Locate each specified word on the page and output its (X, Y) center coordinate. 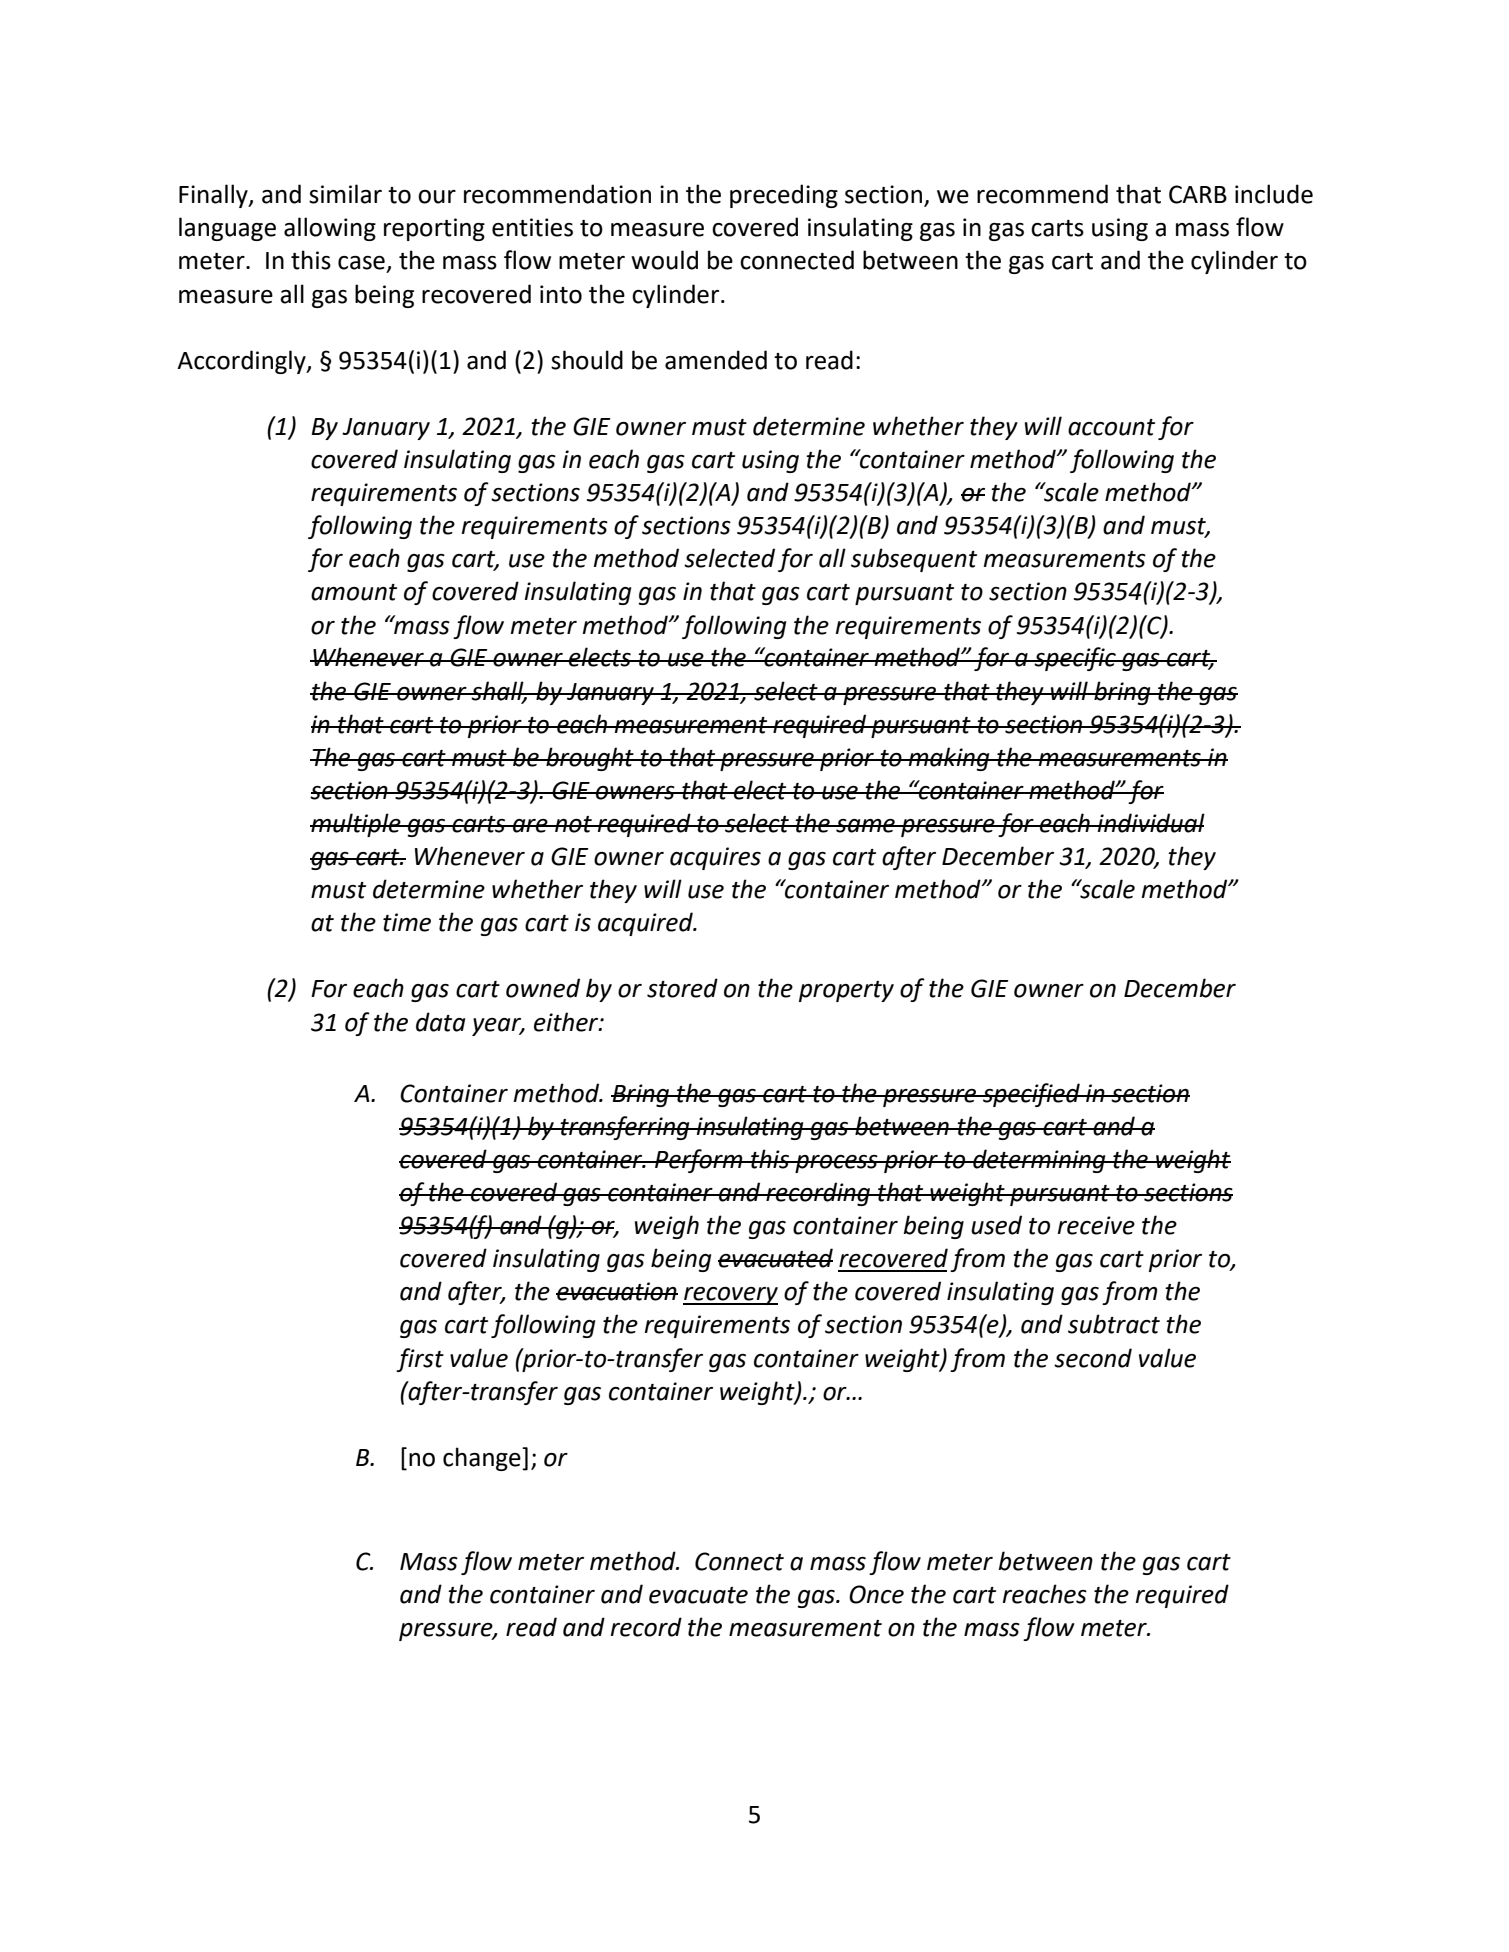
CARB (1198, 194)
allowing (330, 229)
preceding (784, 196)
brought (590, 759)
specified (1031, 1095)
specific (1075, 659)
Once (876, 1594)
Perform (699, 1161)
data (440, 1022)
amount (354, 592)
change (483, 1459)
